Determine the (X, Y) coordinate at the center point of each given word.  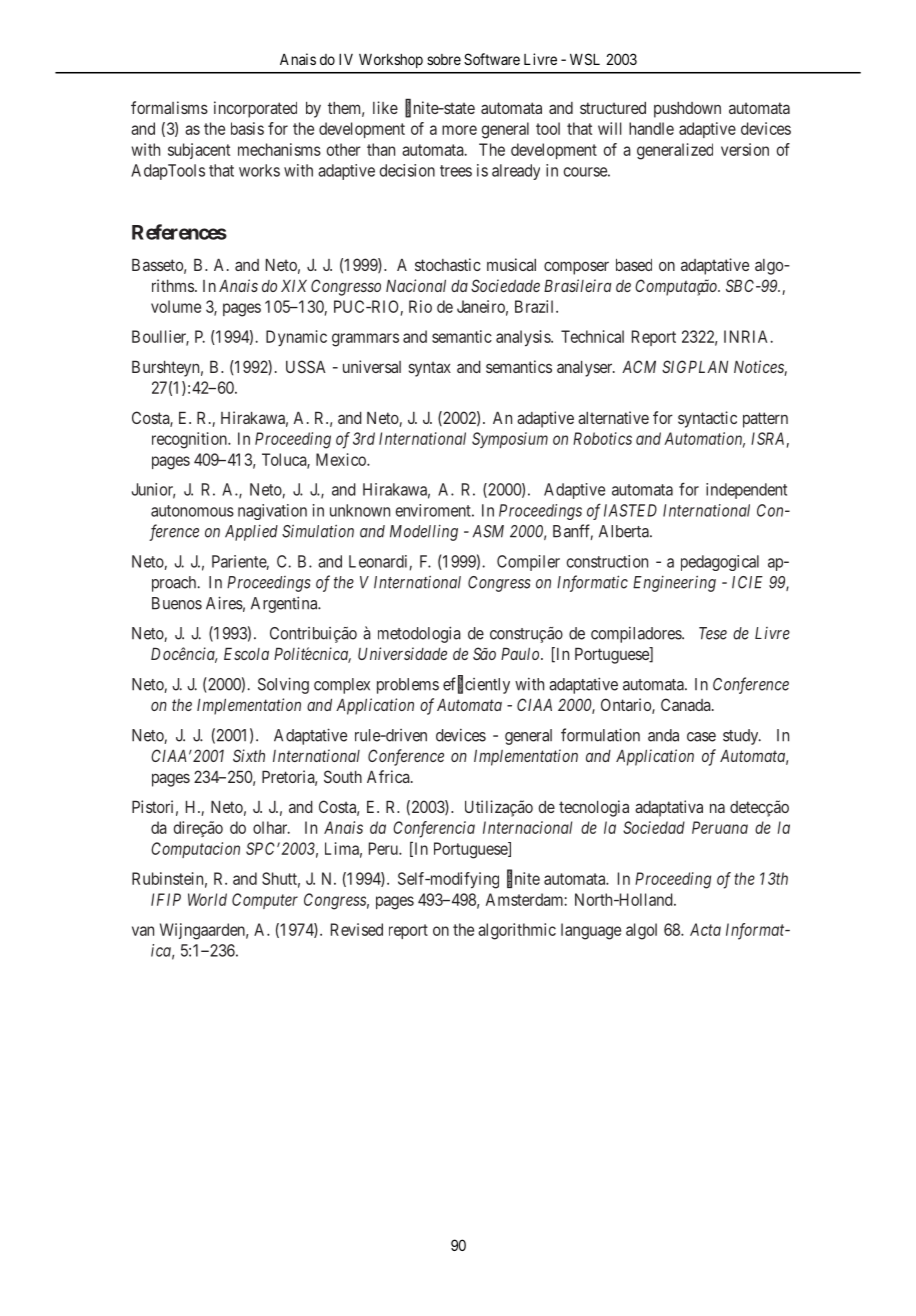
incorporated (255, 109)
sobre (444, 59)
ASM (488, 531)
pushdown (687, 110)
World (207, 899)
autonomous (192, 511)
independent (746, 491)
